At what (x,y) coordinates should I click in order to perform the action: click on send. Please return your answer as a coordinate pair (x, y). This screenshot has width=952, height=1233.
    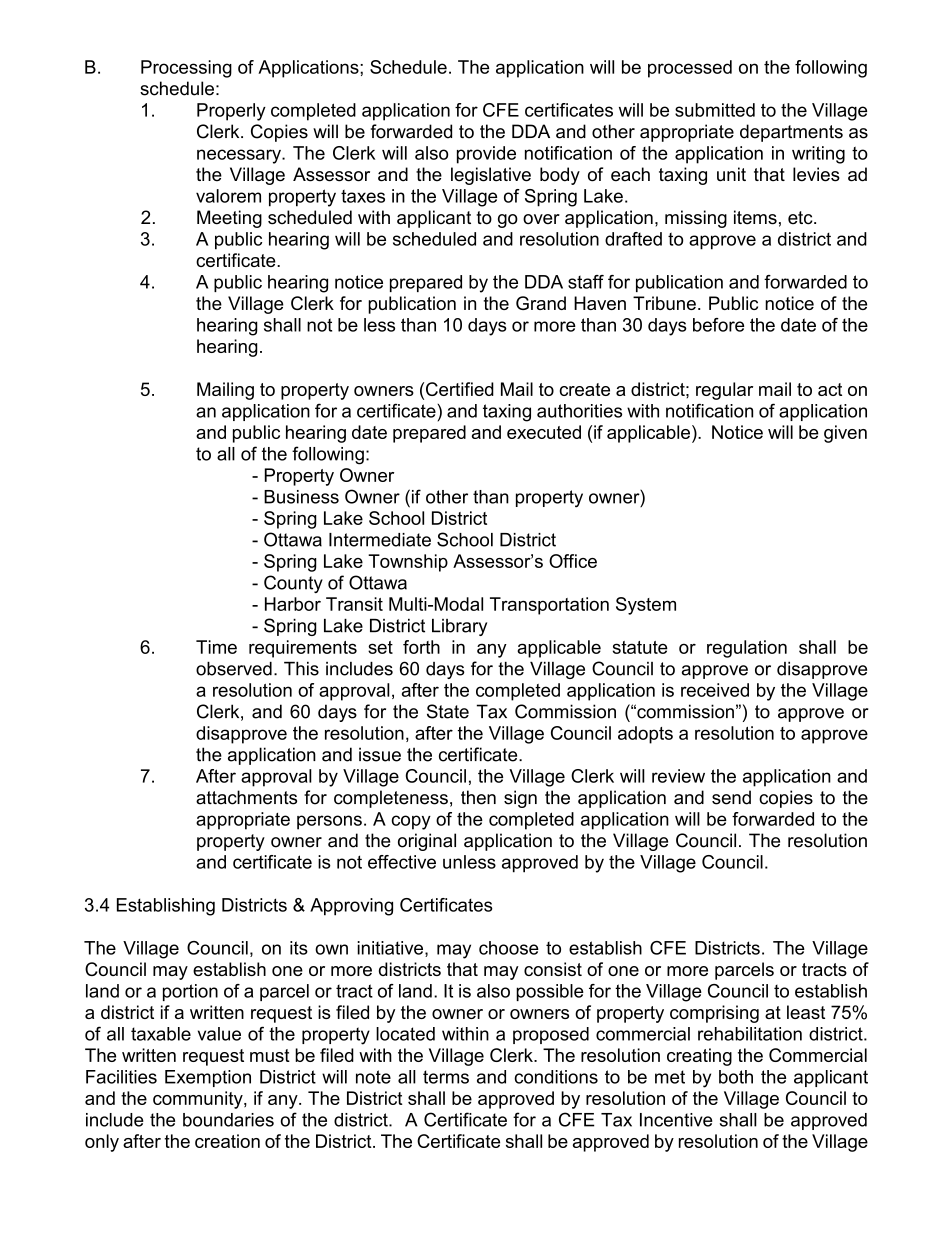
    Looking at the image, I should click on (731, 797).
